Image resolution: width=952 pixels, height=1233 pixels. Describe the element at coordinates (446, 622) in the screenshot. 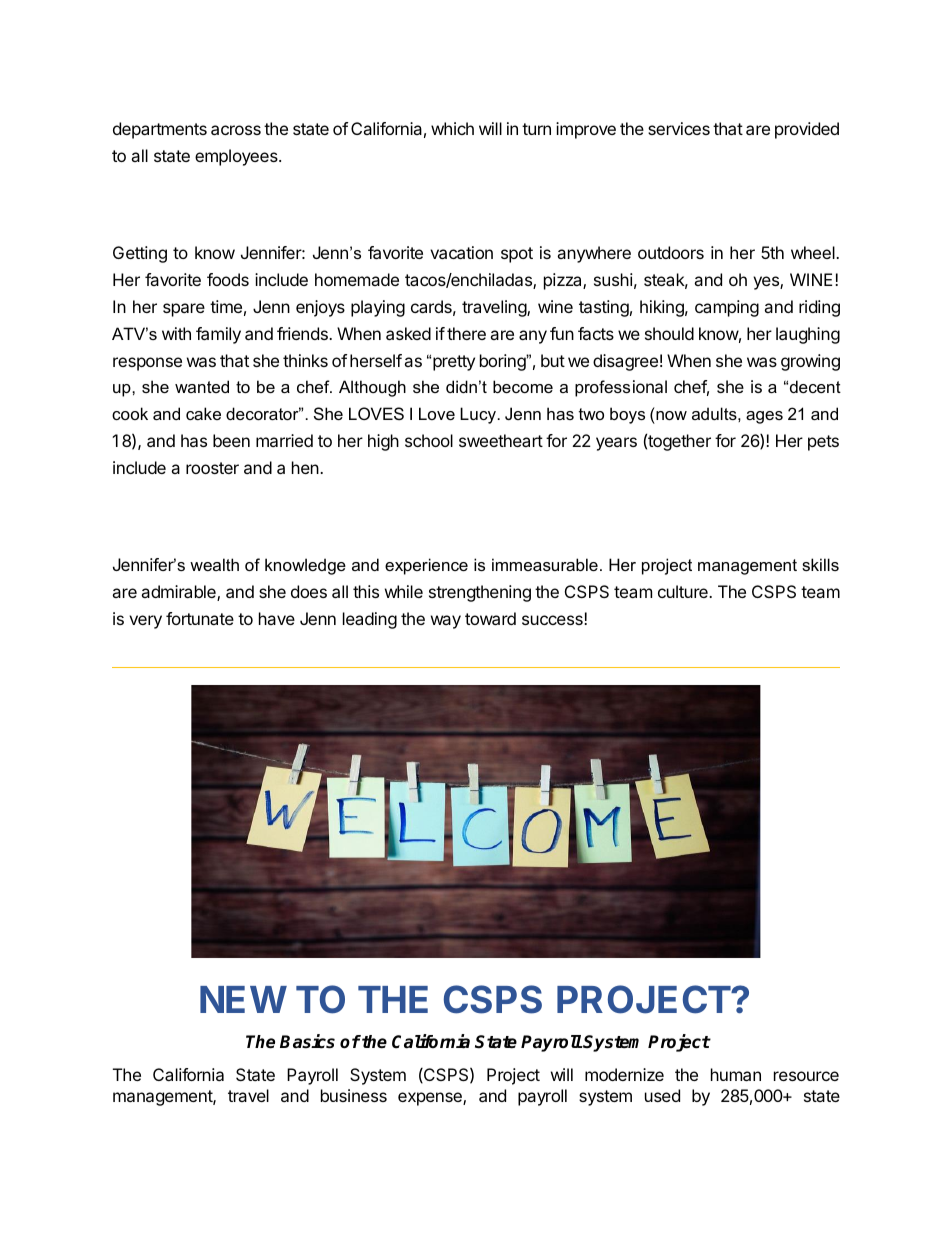

I see `way` at that location.
